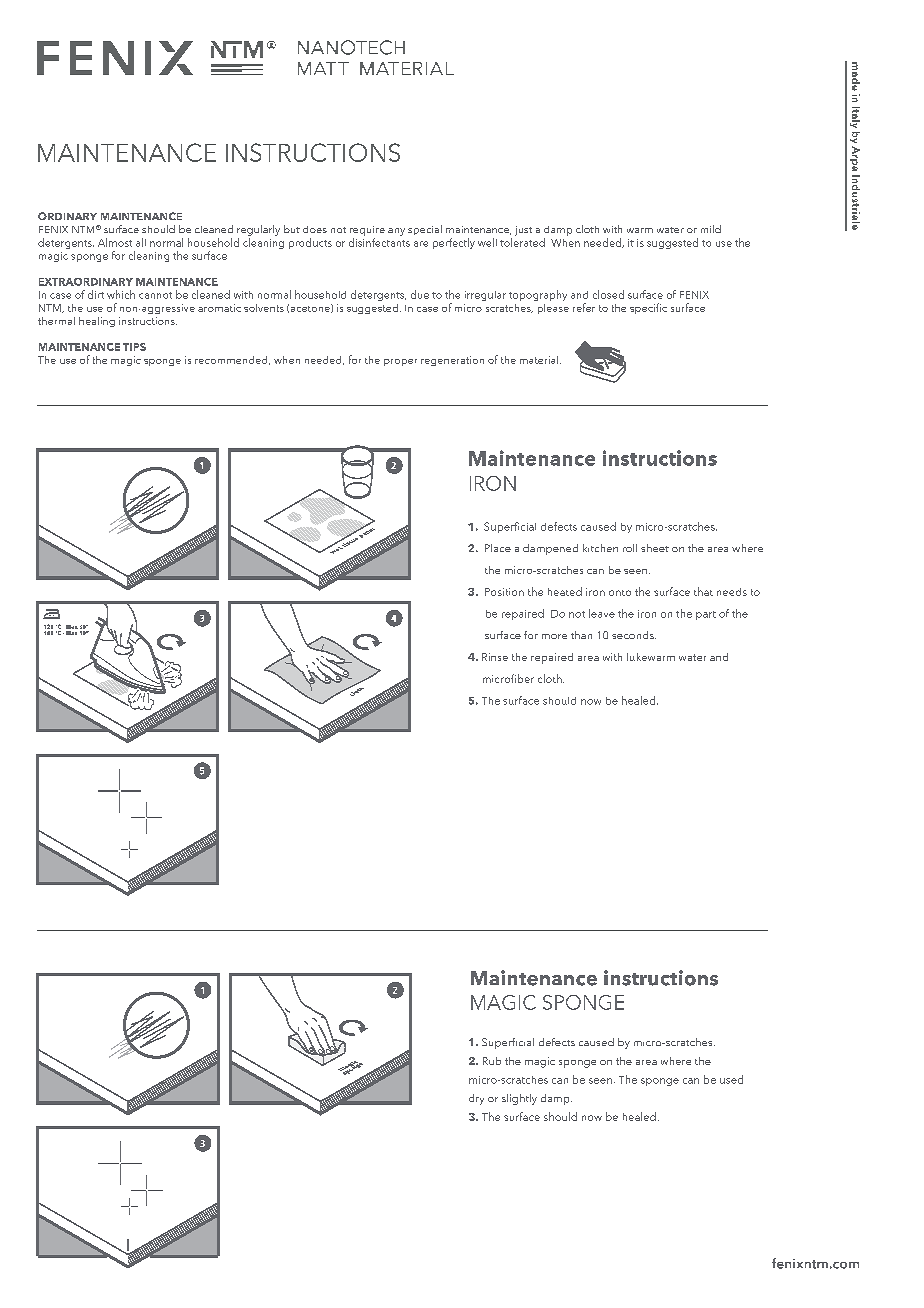  Describe the element at coordinates (115, 242) in the screenshot. I see `Almost` at that location.
